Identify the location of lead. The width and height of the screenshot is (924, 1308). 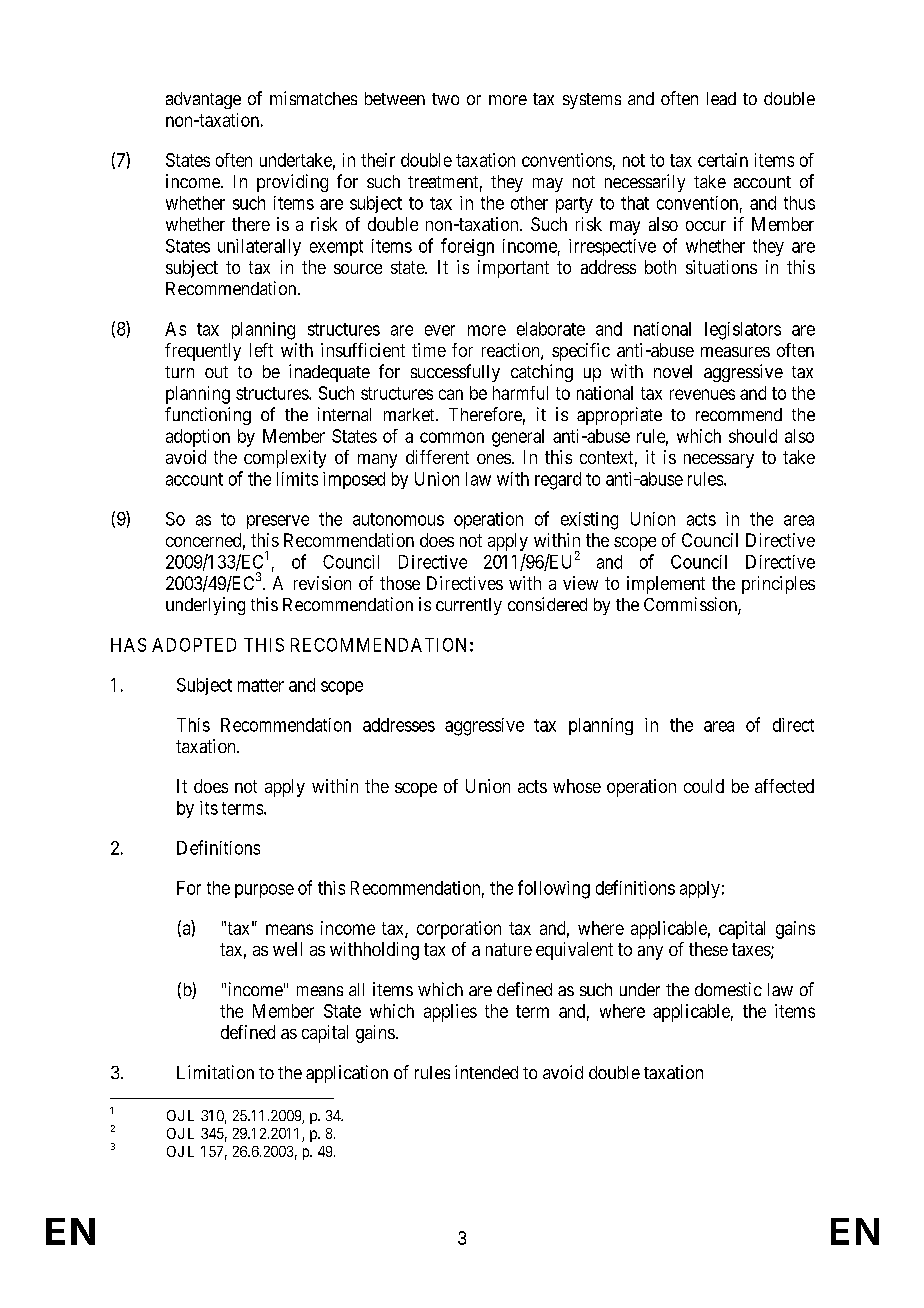
(721, 98).
